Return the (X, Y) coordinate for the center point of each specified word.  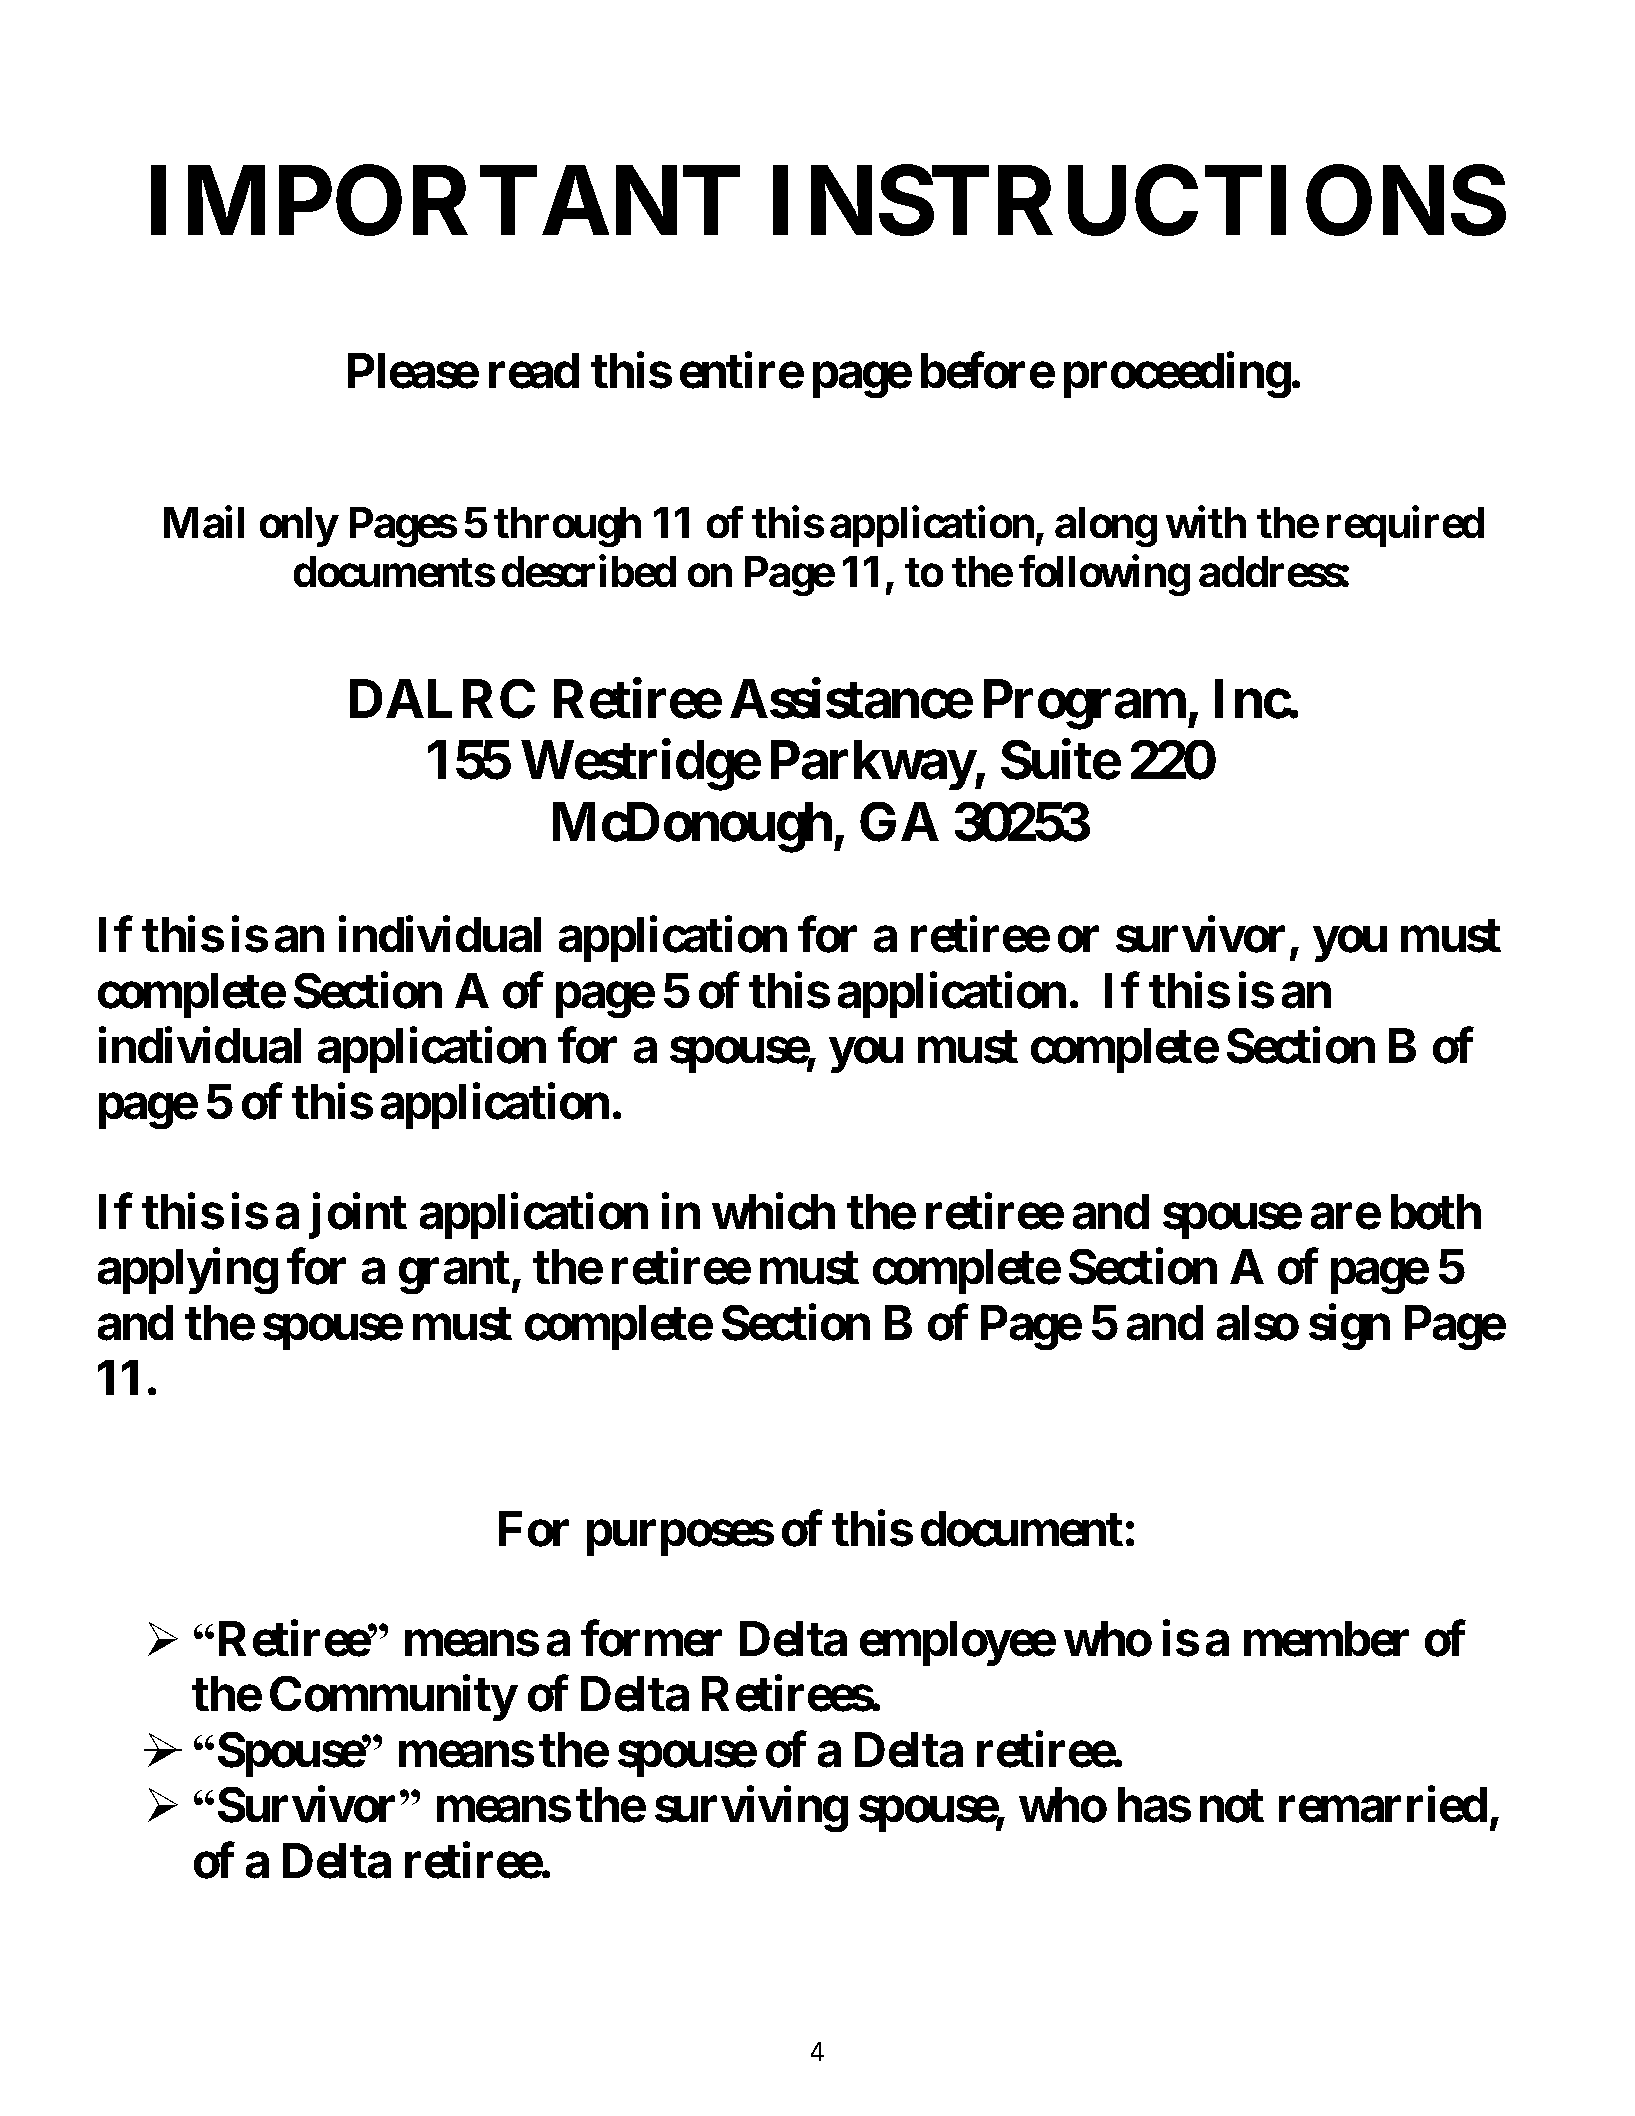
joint (358, 1216)
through (567, 527)
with (1206, 522)
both (1436, 1212)
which (773, 1212)
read (534, 371)
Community (393, 1698)
